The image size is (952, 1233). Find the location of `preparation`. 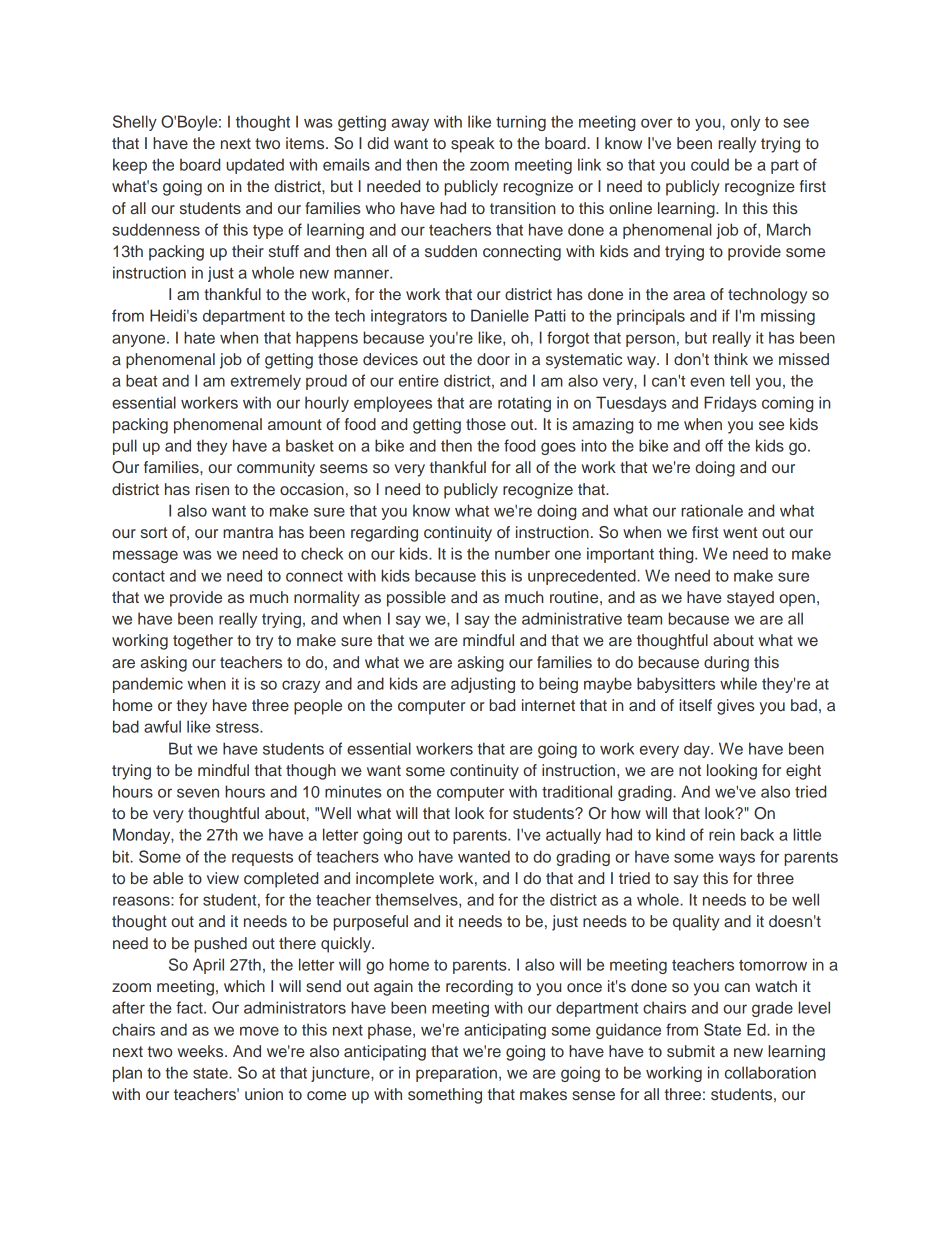

preparation is located at coordinates (456, 1074).
